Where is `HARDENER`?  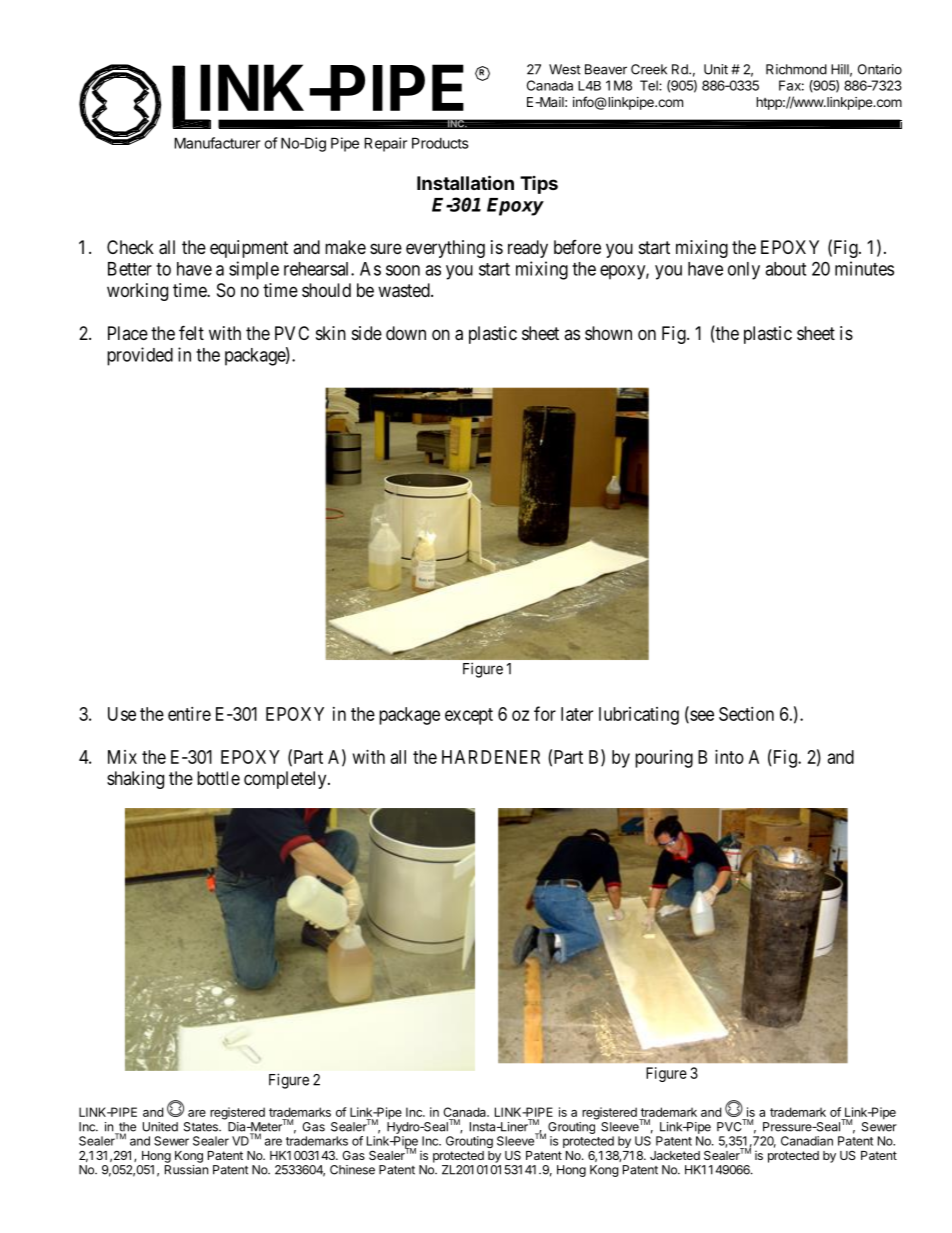
HARDENER is located at coordinates (491, 757).
